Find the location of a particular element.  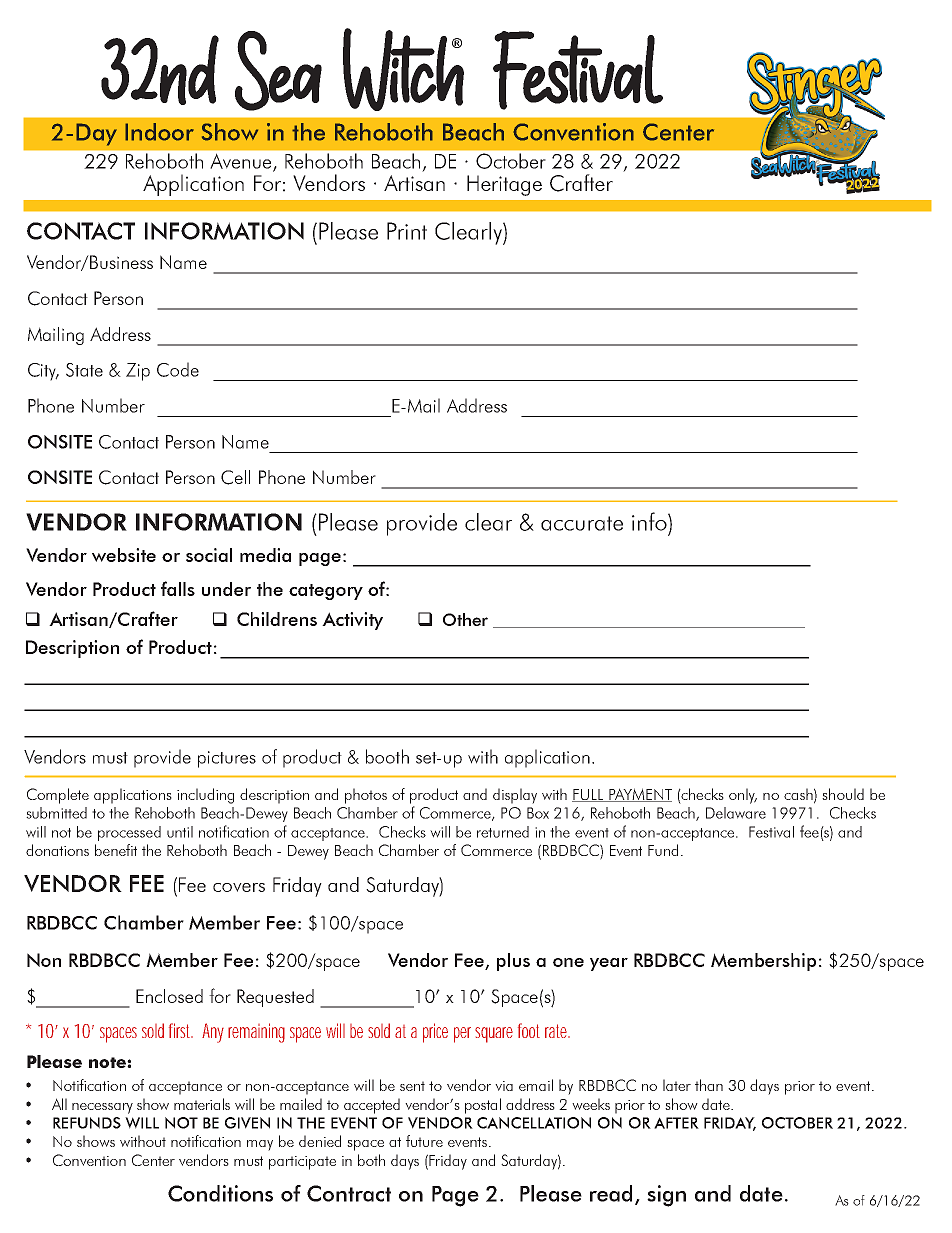

necessary is located at coordinates (102, 1108).
